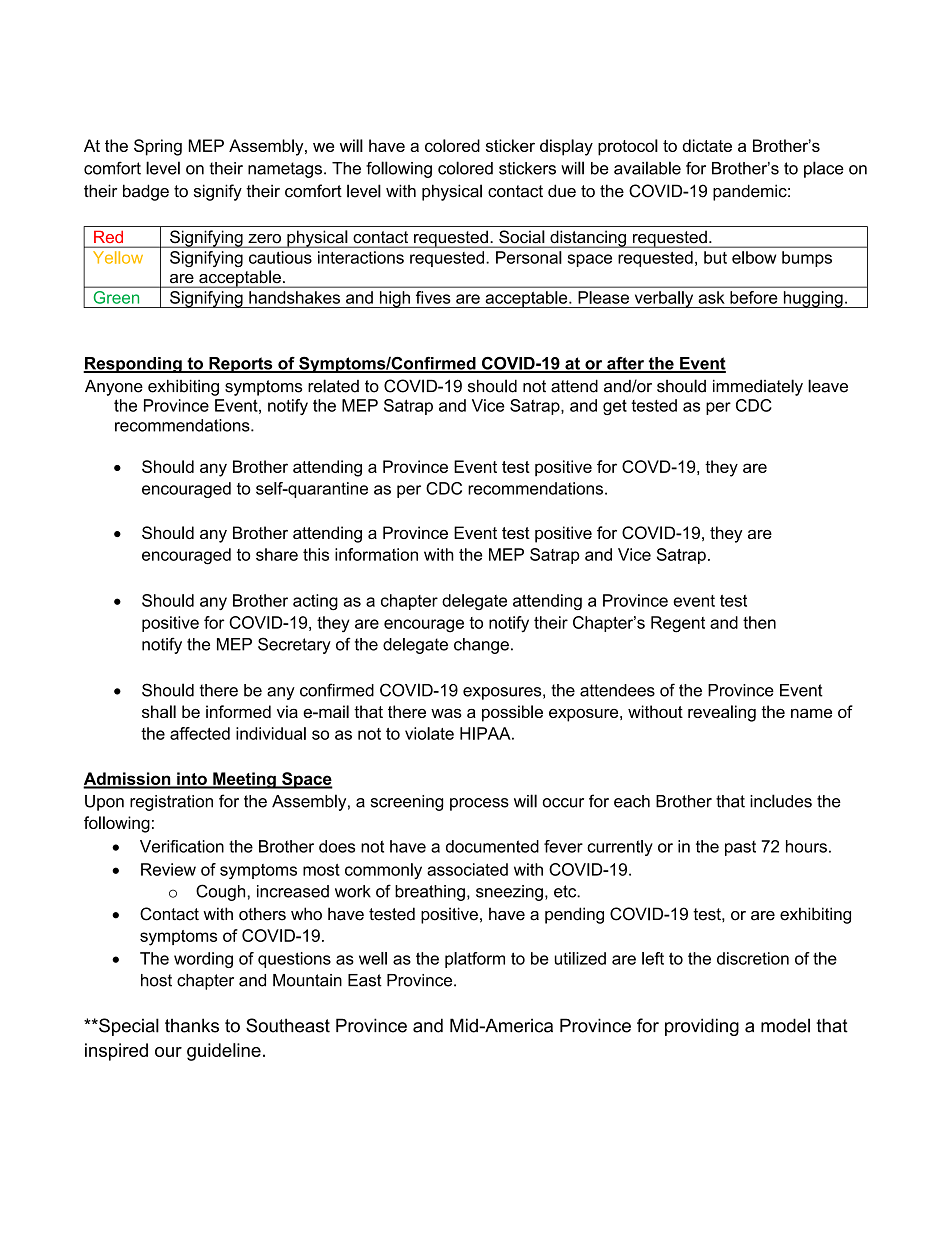 The height and width of the screenshot is (1233, 952). What do you see at coordinates (192, 1025) in the screenshot?
I see `thanks` at bounding box center [192, 1025].
